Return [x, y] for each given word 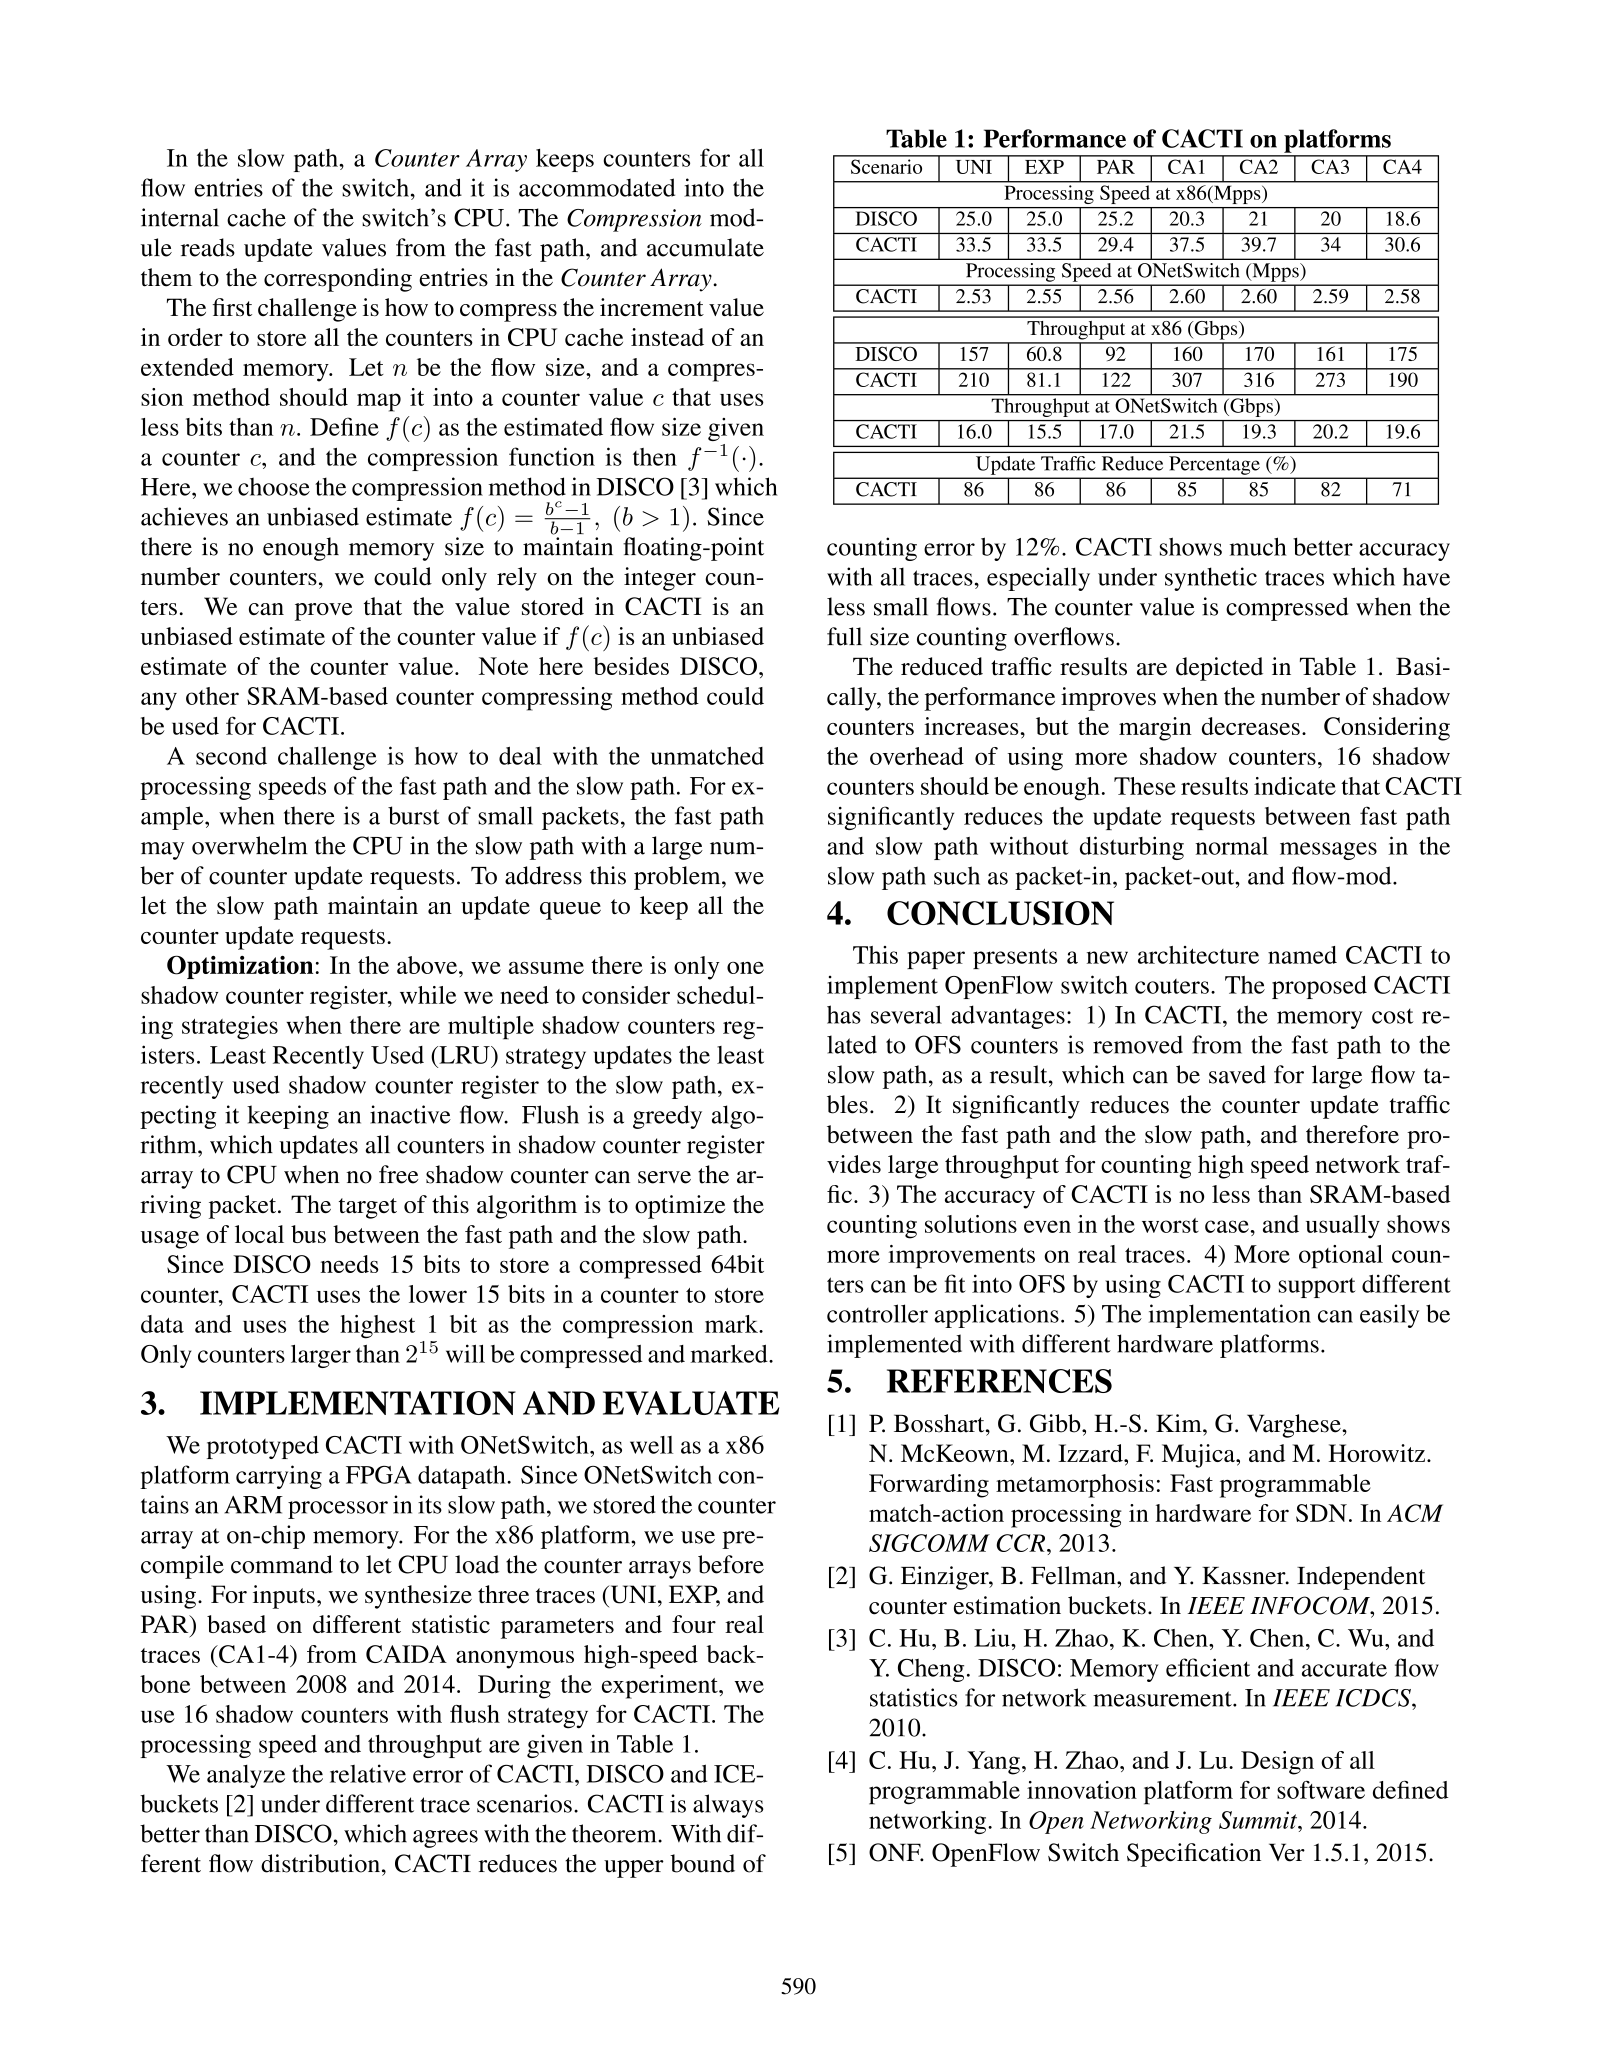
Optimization [240, 967]
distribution [320, 1863]
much [1258, 546]
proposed [1319, 987]
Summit [1259, 1820]
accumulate [705, 247]
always [728, 1806]
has [844, 1014]
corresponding [338, 280]
